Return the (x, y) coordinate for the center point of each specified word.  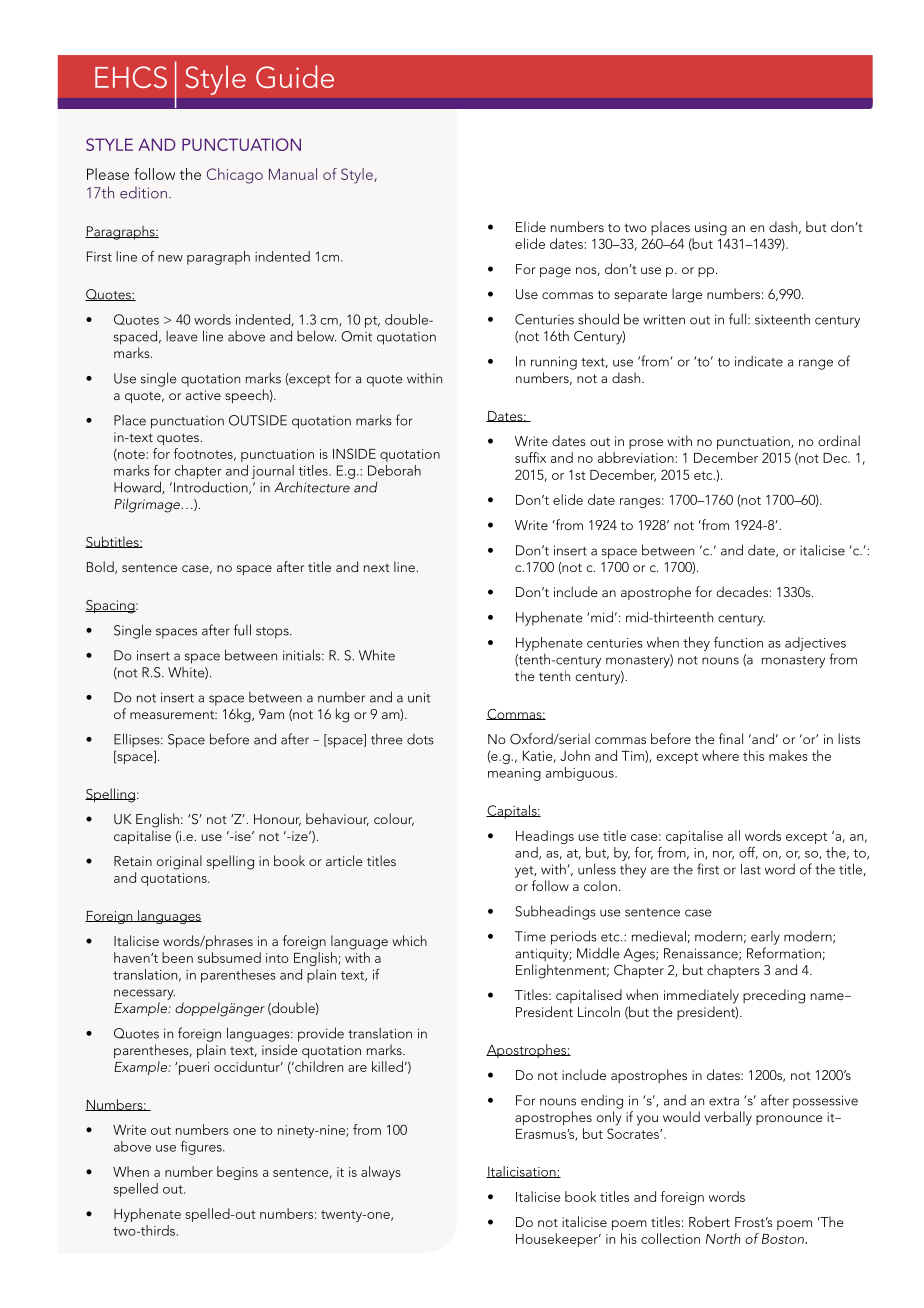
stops (273, 633)
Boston (784, 1239)
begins (237, 1173)
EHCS (131, 77)
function (738, 642)
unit (419, 697)
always (381, 1173)
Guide (295, 76)
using (711, 229)
